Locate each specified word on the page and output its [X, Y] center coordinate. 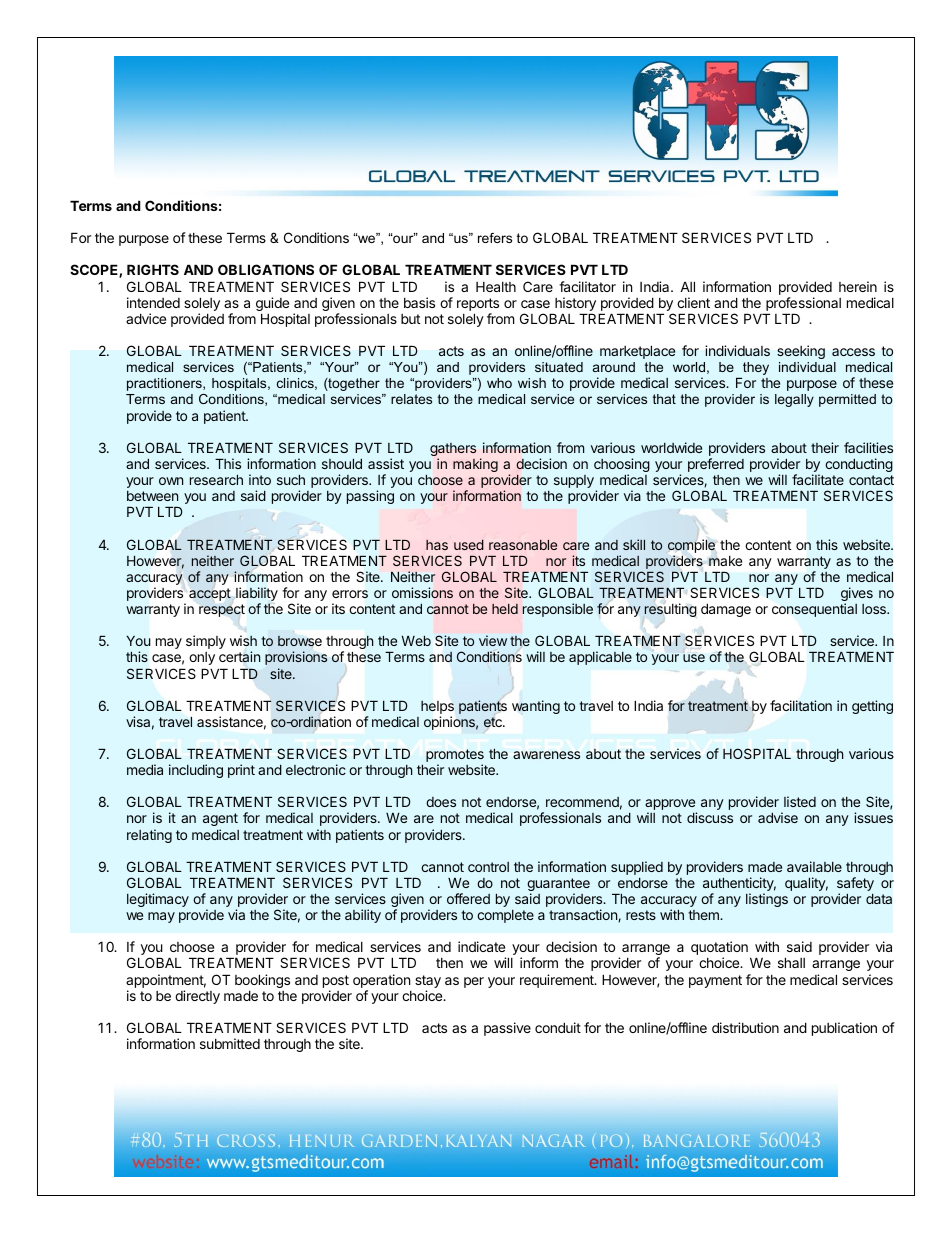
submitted [230, 1043]
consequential [814, 610]
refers [495, 238]
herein [858, 286]
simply [206, 642]
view [493, 640]
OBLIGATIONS [266, 269]
